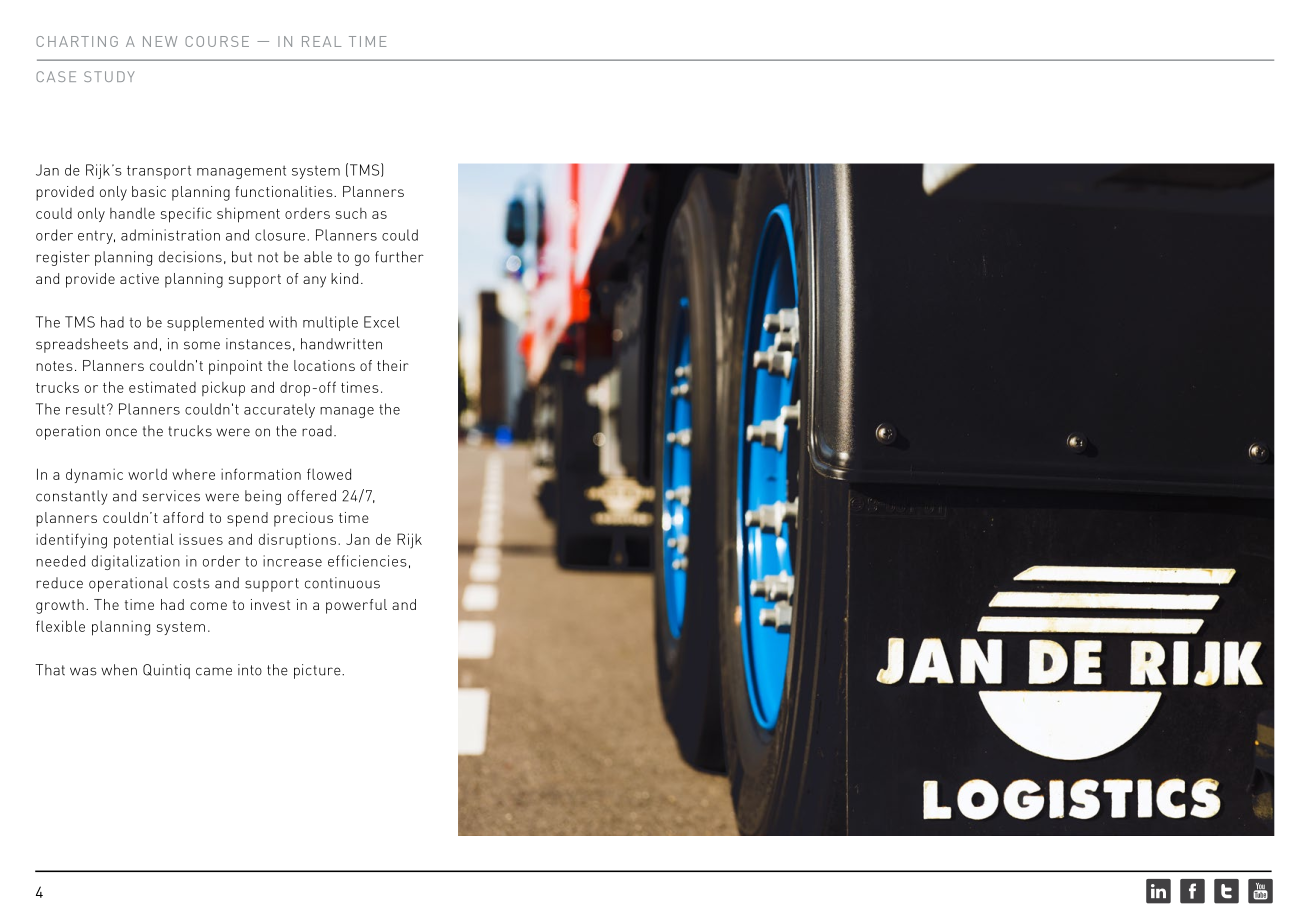 The image size is (1308, 924). What do you see at coordinates (341, 344) in the screenshot?
I see `handwritten` at bounding box center [341, 344].
